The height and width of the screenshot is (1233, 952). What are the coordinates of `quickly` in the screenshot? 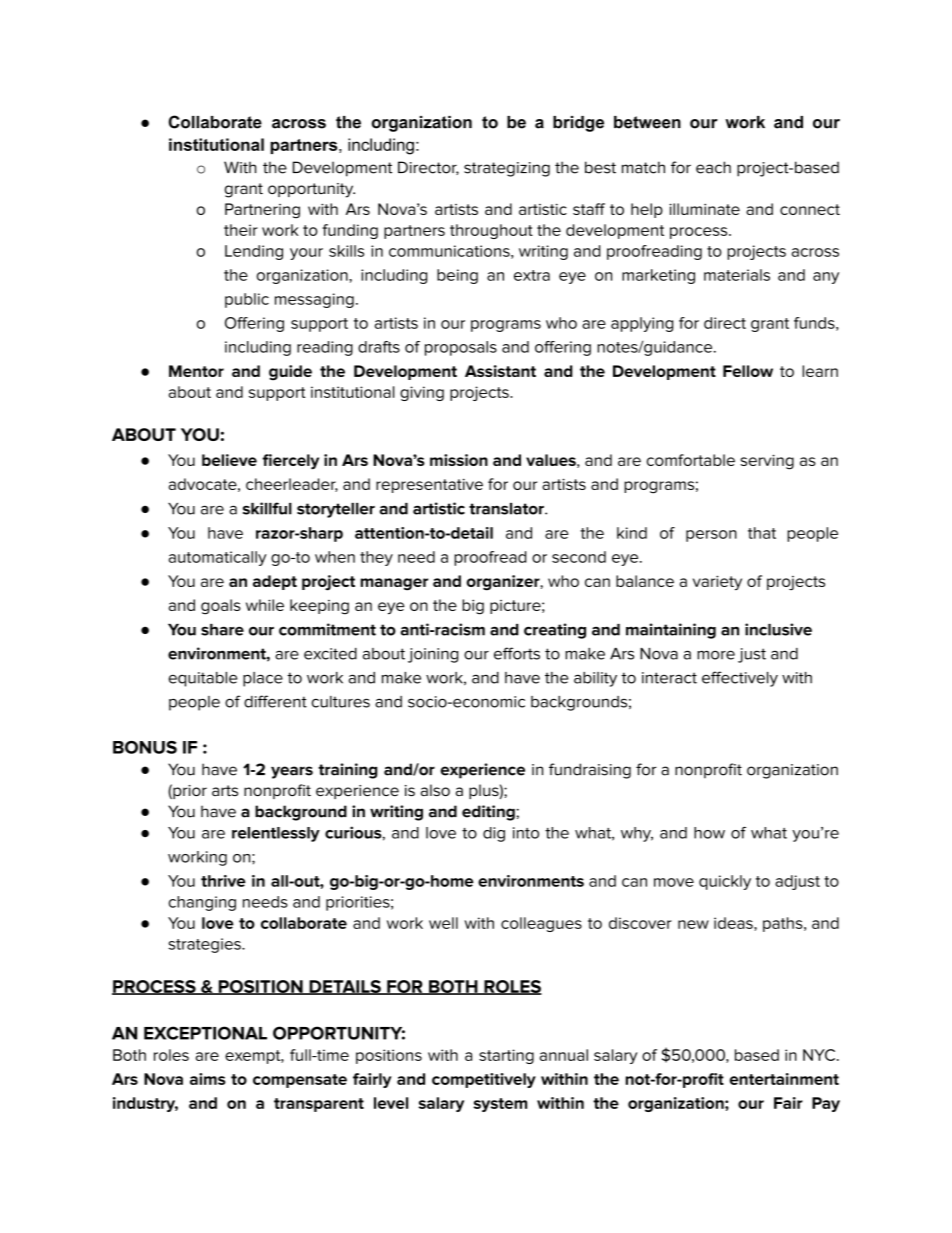 It's located at (725, 882).
